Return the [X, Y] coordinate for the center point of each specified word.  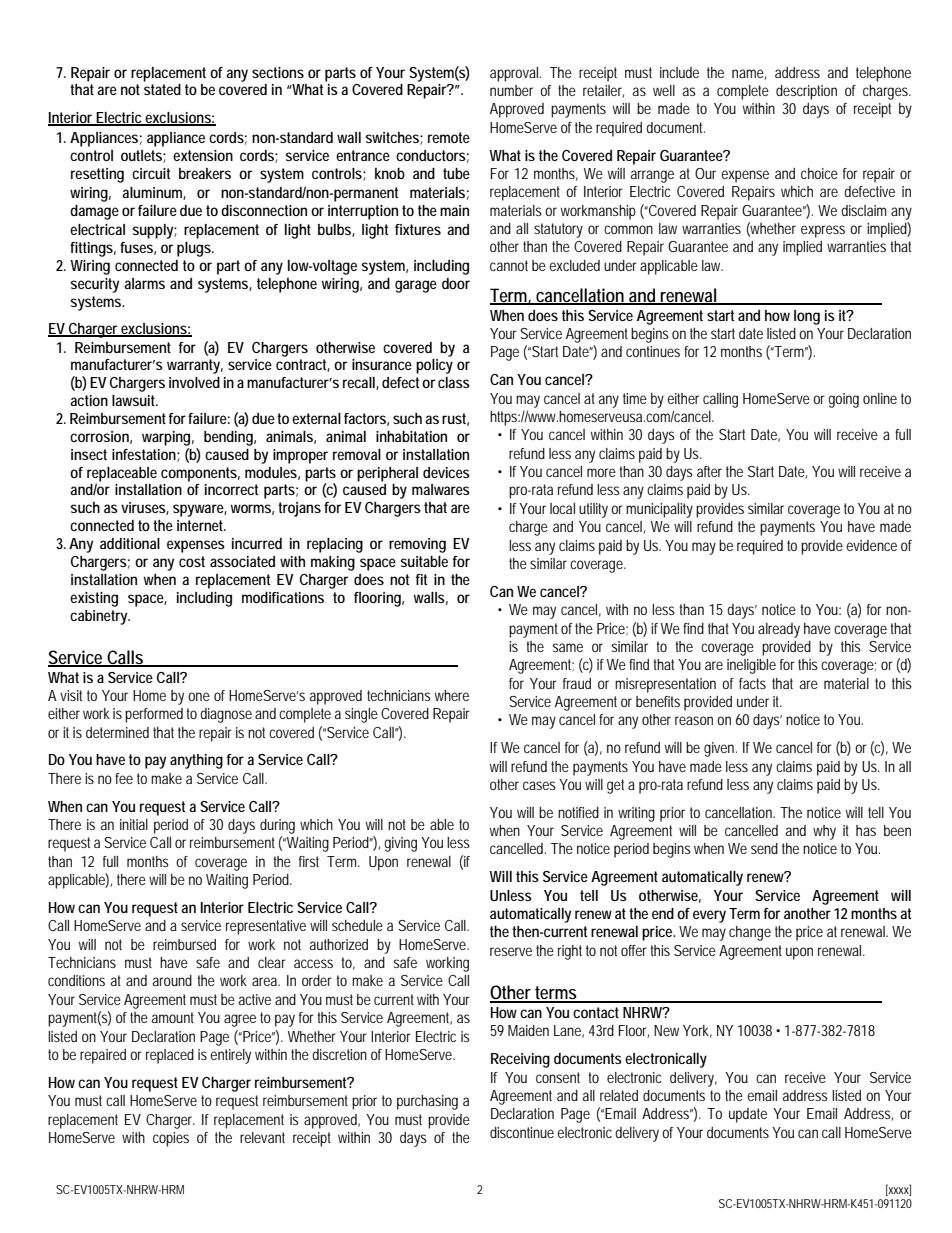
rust [455, 419]
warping [168, 438]
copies [171, 1139]
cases [539, 785]
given [720, 749]
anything [196, 761]
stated [162, 89]
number [511, 90]
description [806, 92]
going [843, 400]
